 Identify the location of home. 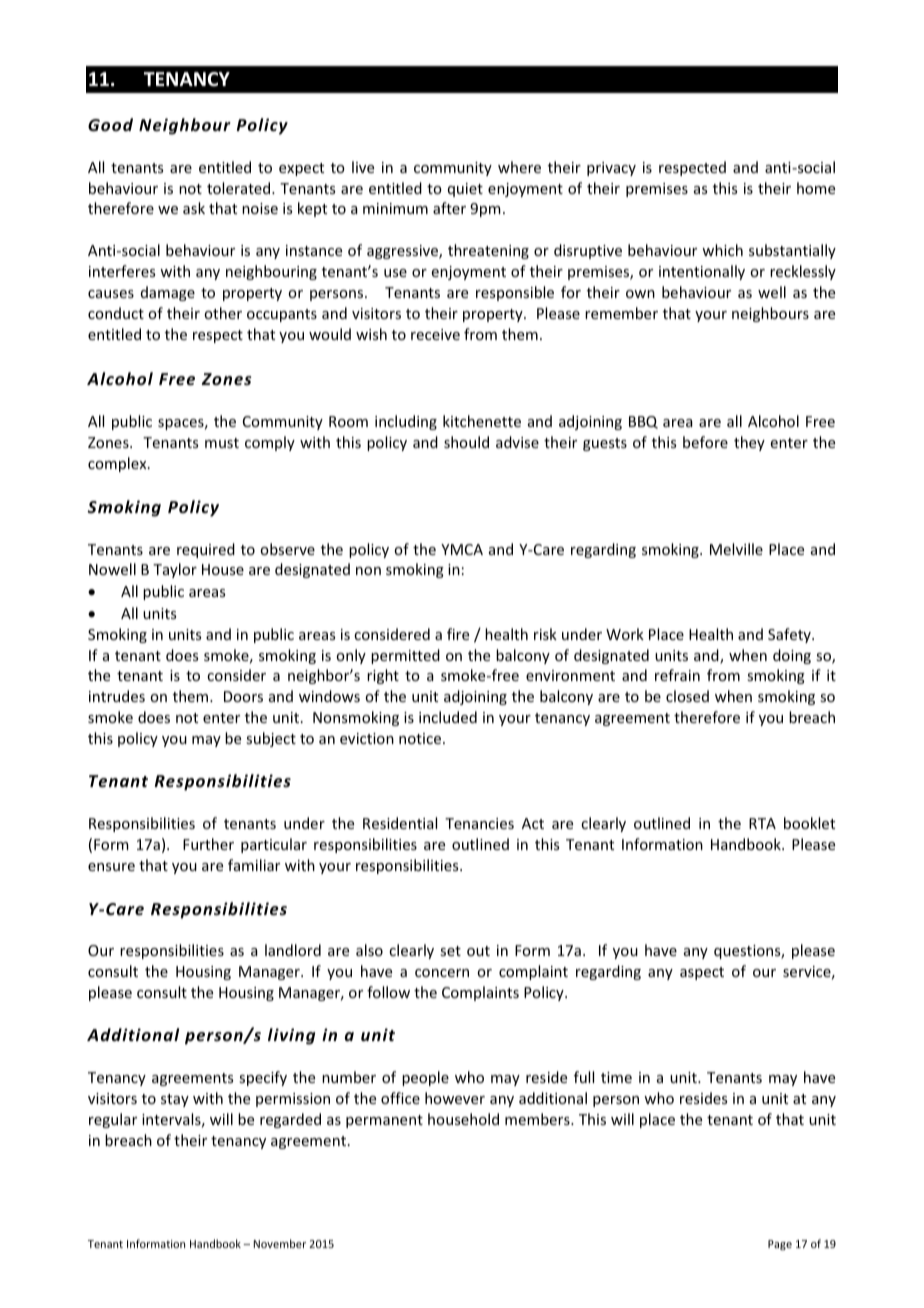
(816, 188).
